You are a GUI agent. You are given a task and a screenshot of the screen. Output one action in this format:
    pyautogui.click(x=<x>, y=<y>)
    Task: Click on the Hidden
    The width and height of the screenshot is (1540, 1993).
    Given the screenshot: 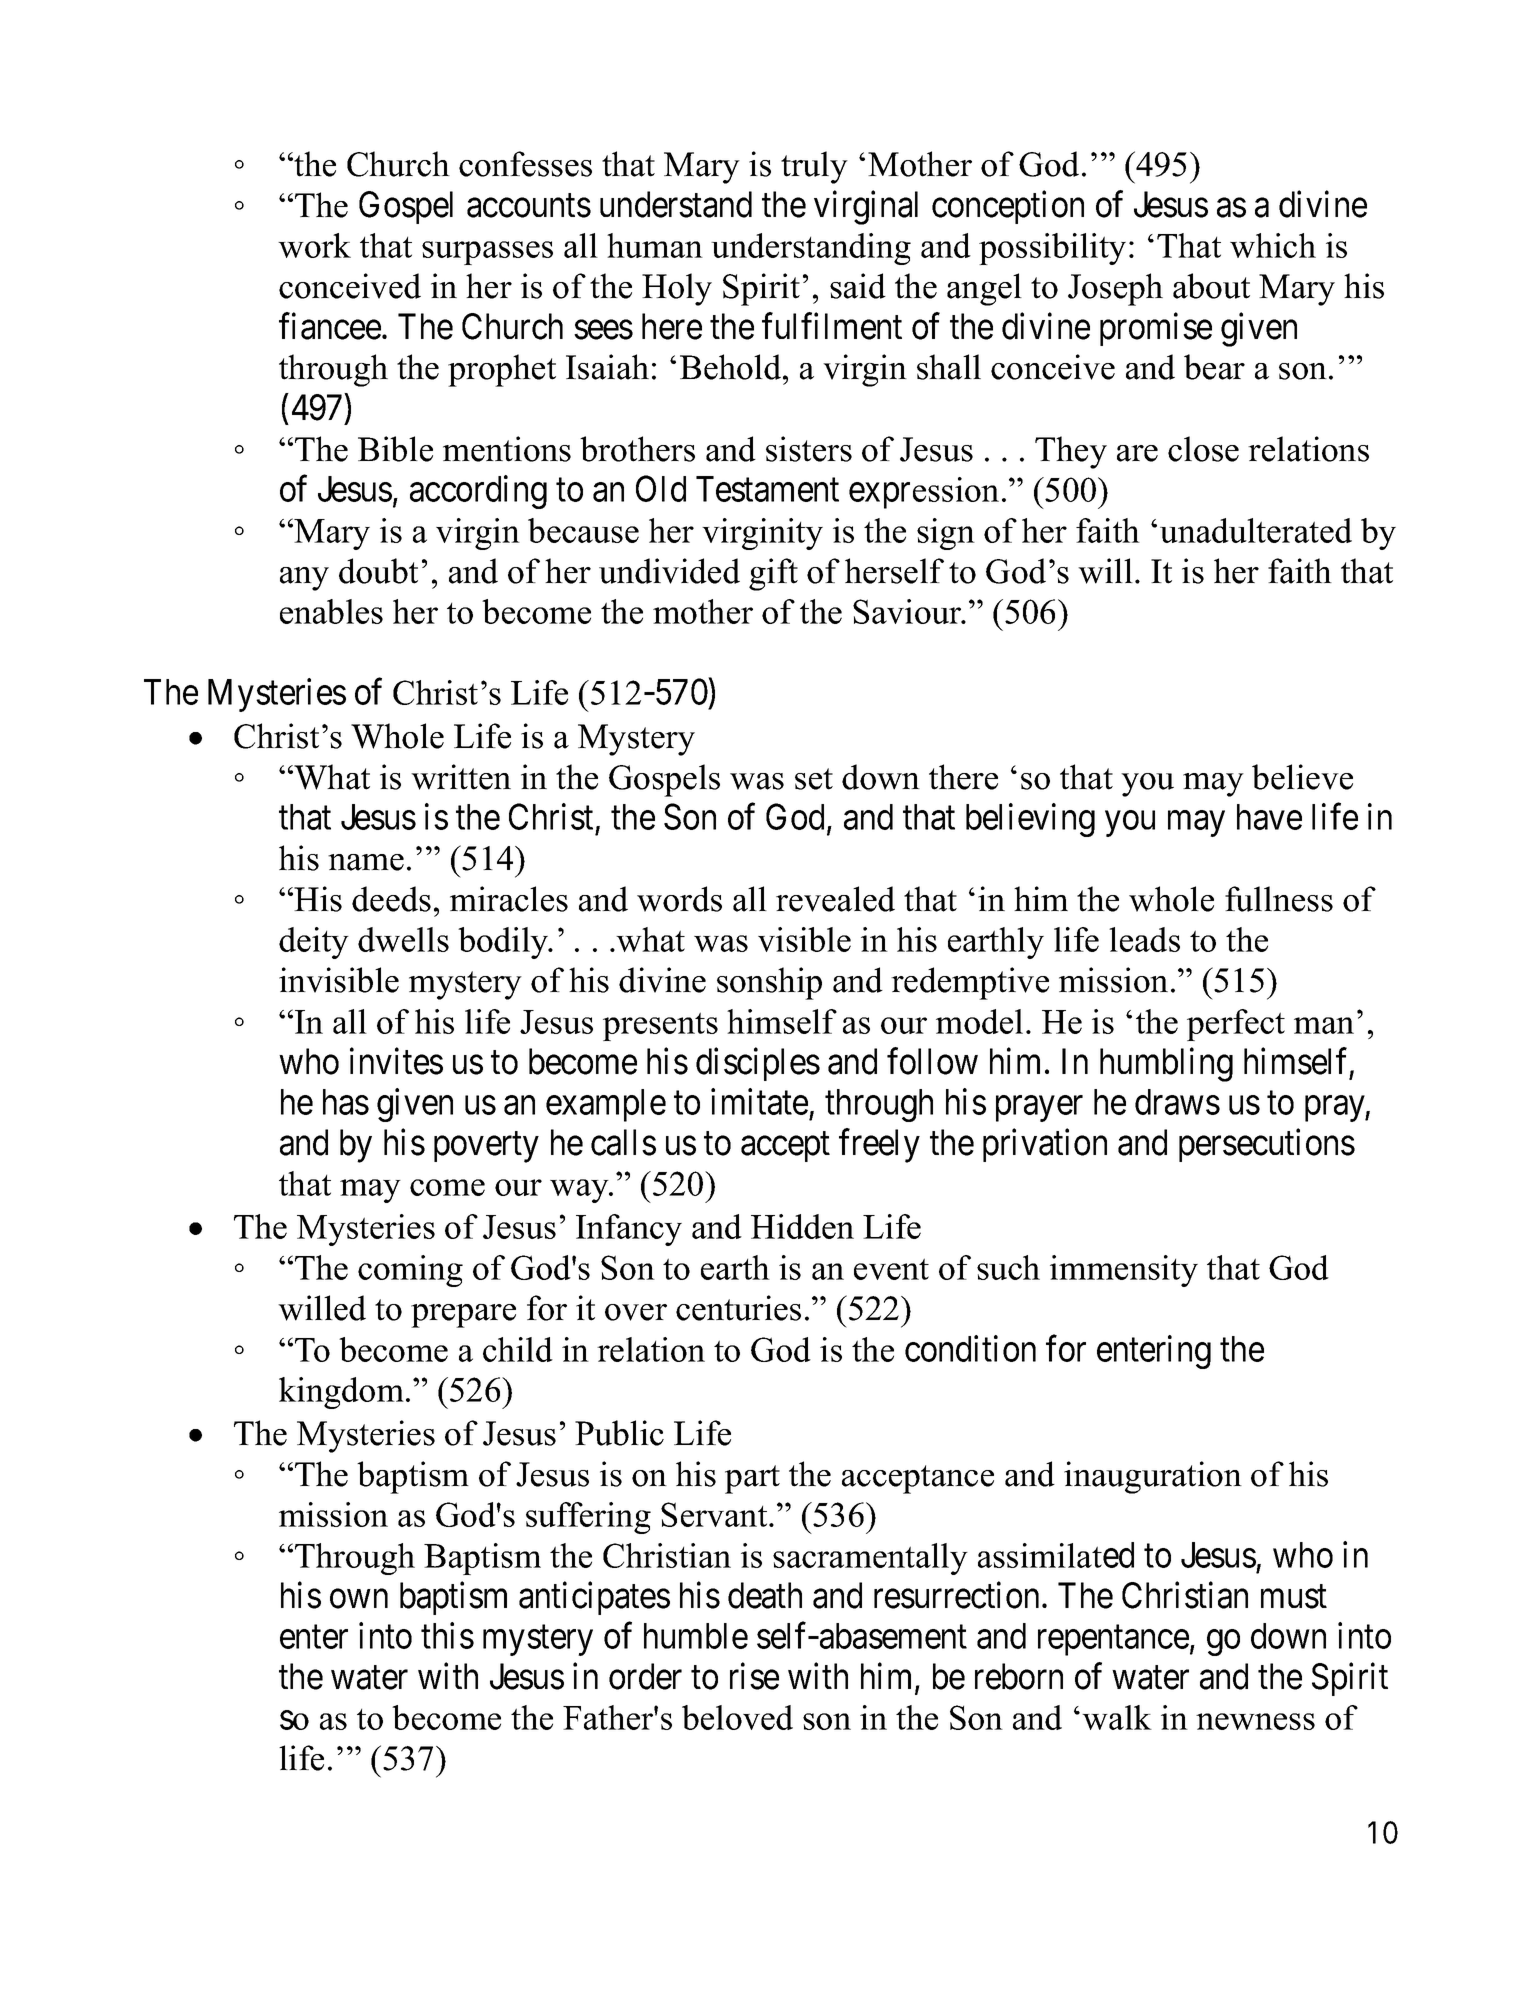 What is the action you would take?
    pyautogui.click(x=802, y=1226)
